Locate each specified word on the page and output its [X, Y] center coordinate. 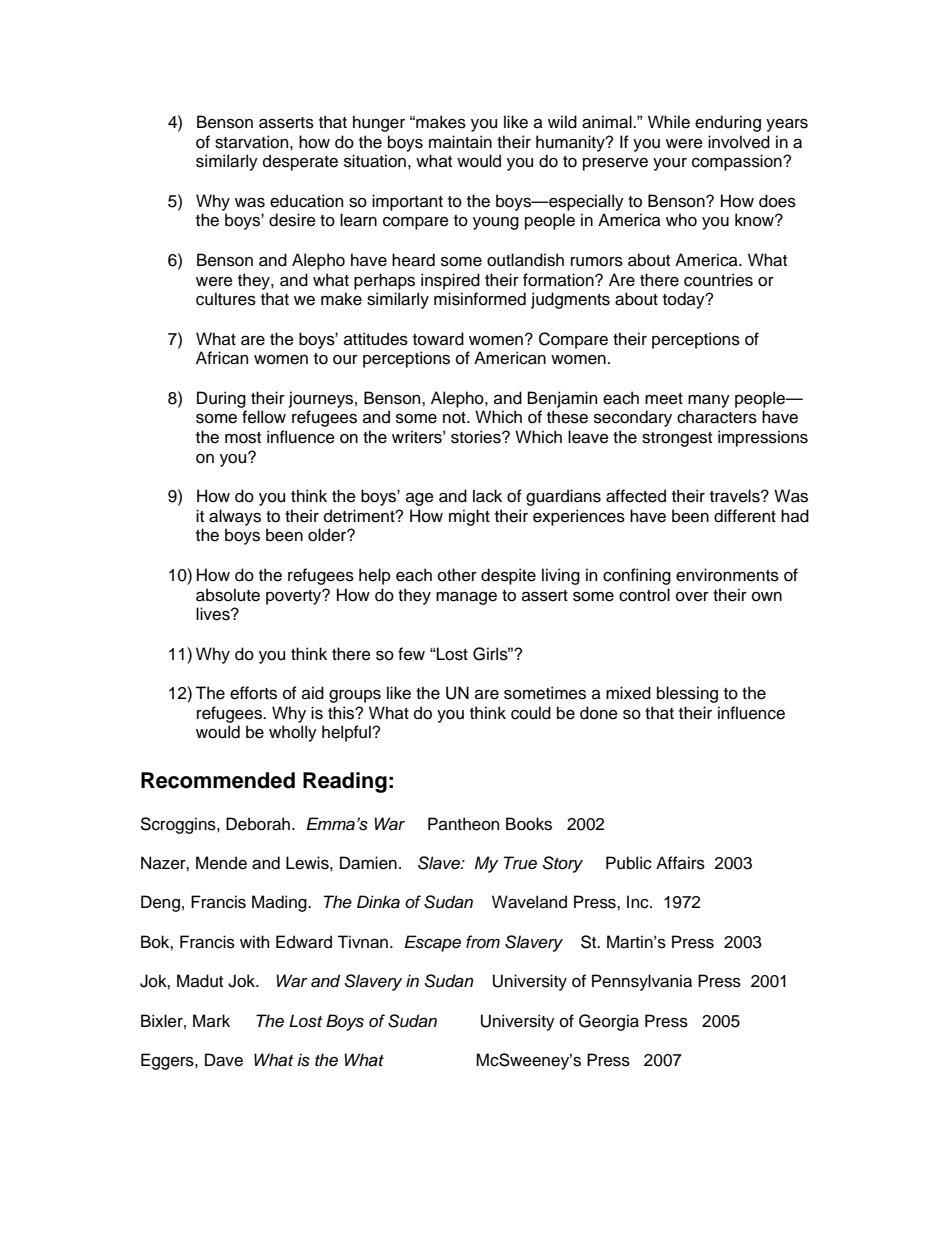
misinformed [480, 299]
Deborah [259, 824]
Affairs [680, 863]
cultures [226, 299]
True [520, 863]
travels [736, 496]
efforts [253, 693]
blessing [687, 694]
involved [739, 142]
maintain [460, 142]
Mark [211, 1021]
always [235, 517]
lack [487, 496]
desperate [300, 162]
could [531, 713]
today [685, 300]
